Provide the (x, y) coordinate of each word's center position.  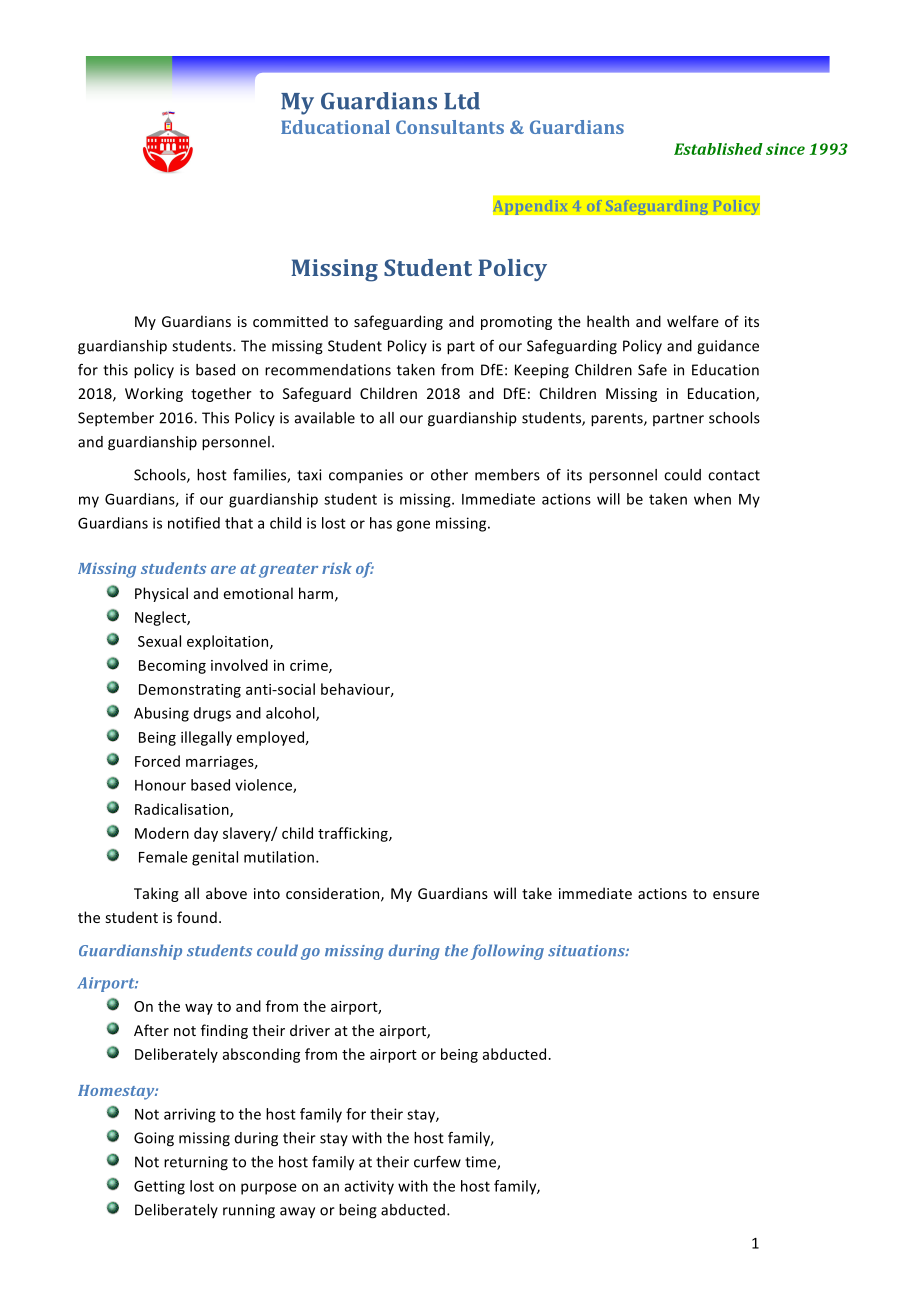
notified (194, 523)
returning (196, 1163)
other (449, 475)
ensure (736, 895)
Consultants (450, 127)
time (481, 1163)
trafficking (354, 834)
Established (718, 149)
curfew (437, 1162)
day (206, 834)
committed (290, 321)
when (712, 499)
